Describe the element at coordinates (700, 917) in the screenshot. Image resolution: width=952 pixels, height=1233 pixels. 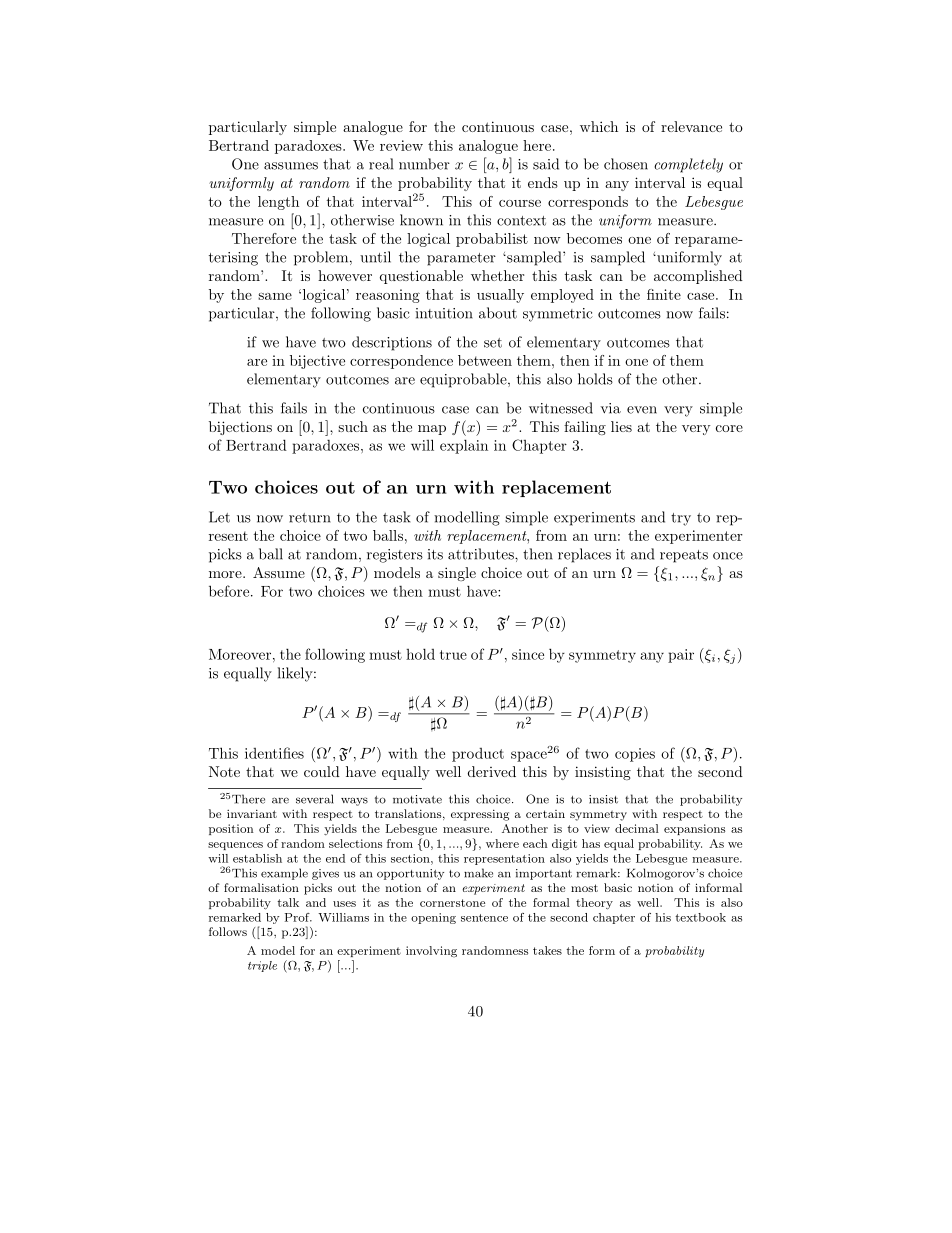
I see `textbook` at that location.
